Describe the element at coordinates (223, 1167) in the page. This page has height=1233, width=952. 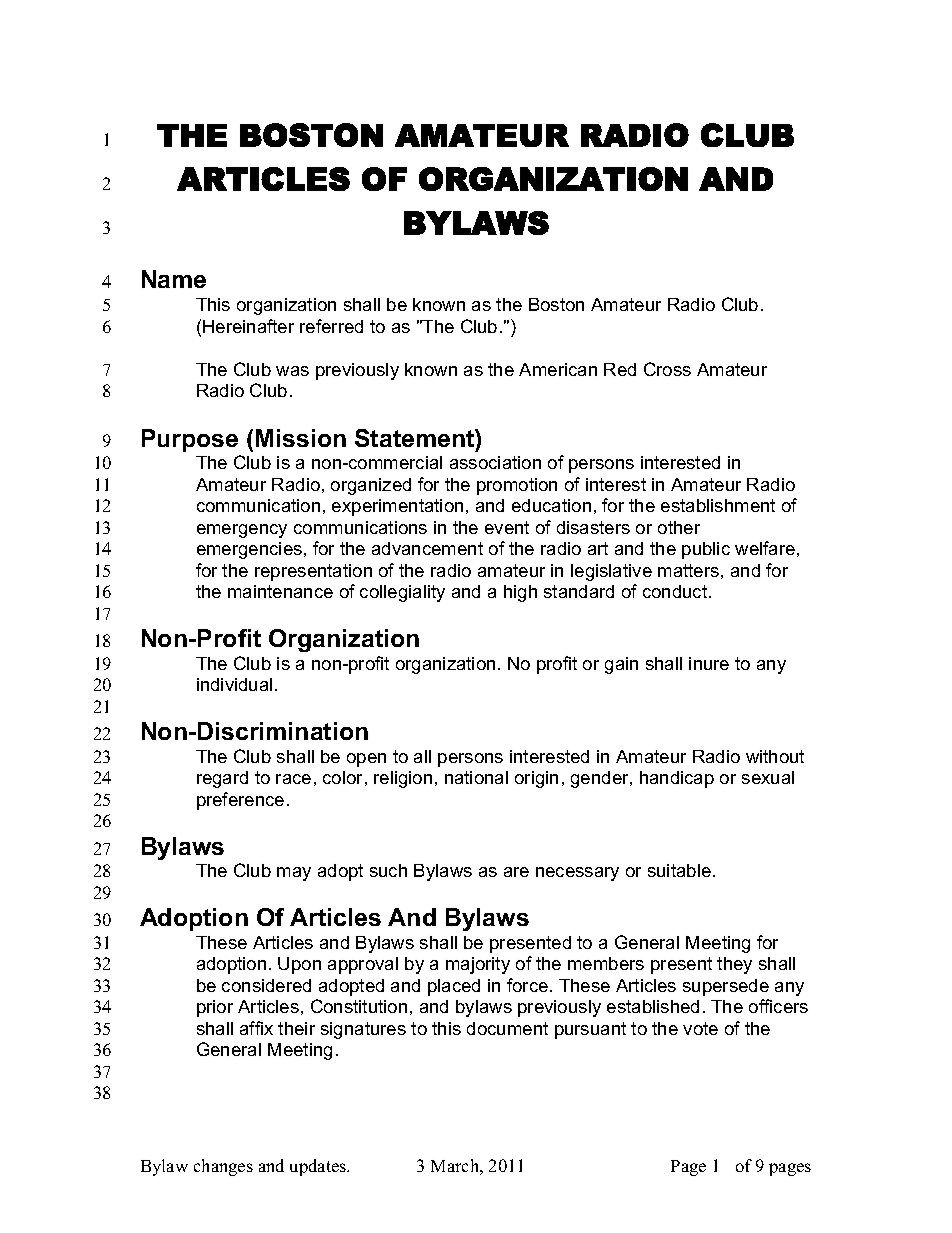
I see `changes` at that location.
